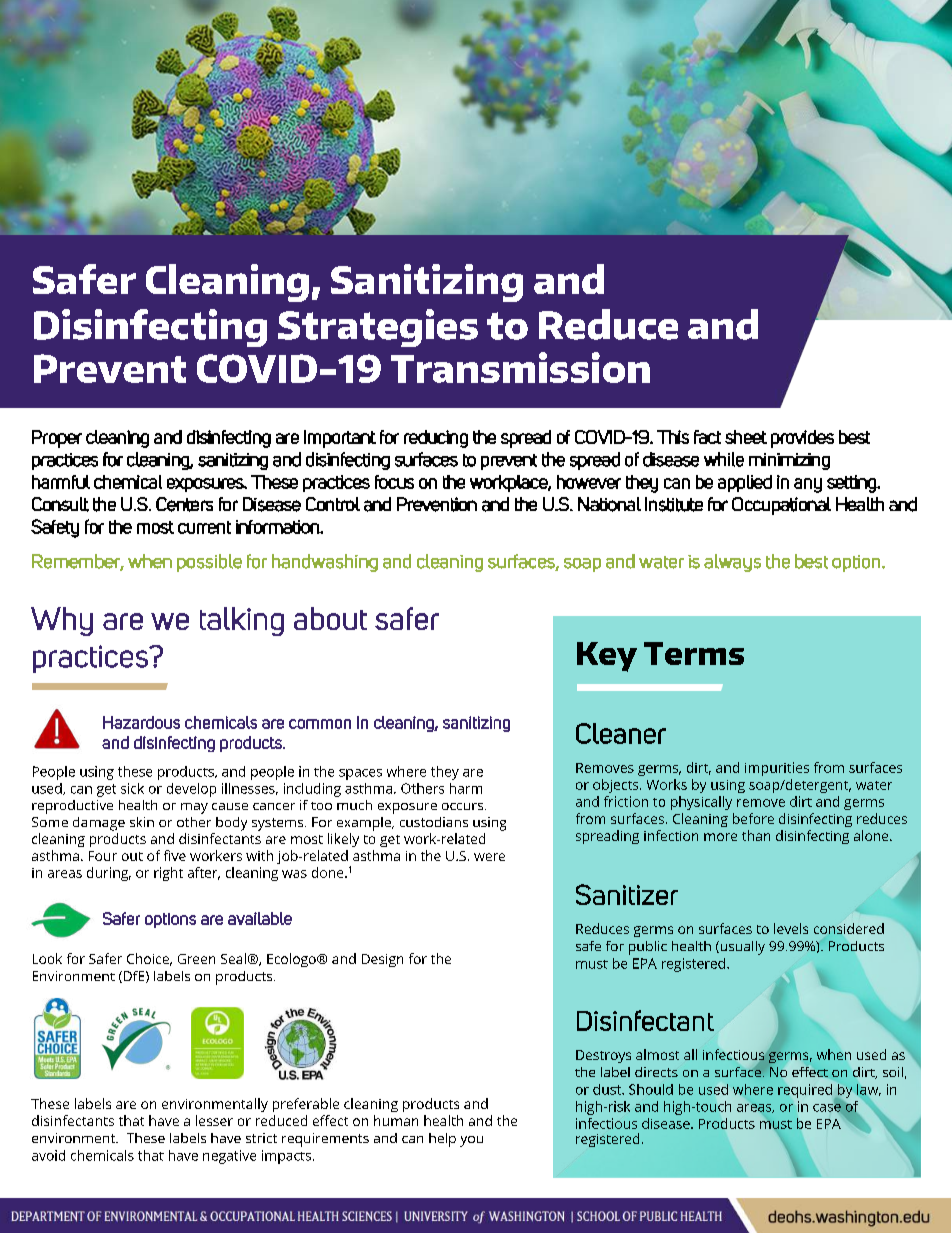 The image size is (952, 1233). Describe the element at coordinates (802, 439) in the screenshot. I see `provides` at that location.
